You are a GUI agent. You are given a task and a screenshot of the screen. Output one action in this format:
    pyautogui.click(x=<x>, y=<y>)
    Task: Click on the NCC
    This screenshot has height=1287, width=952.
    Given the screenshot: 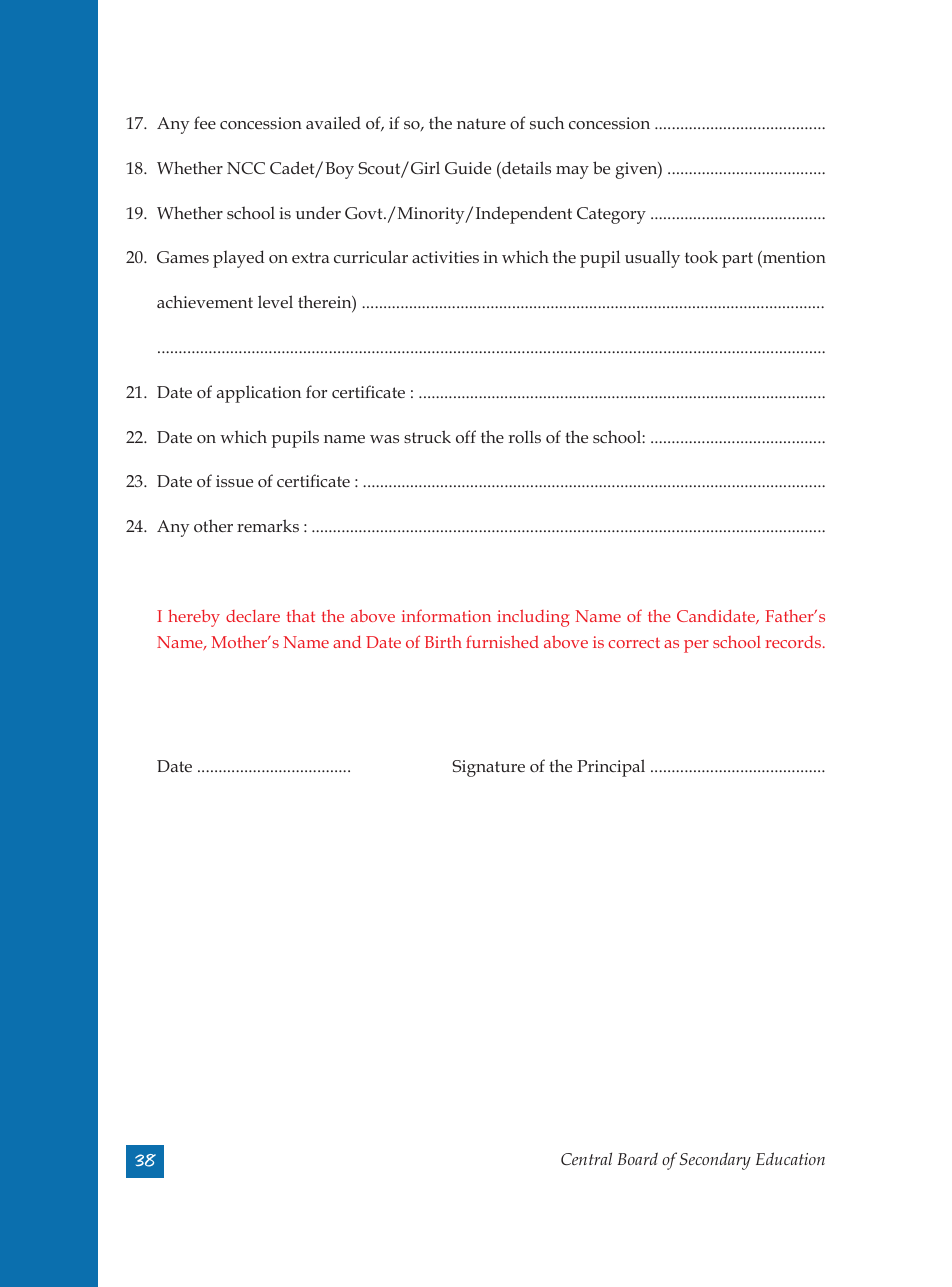 What is the action you would take?
    pyautogui.click(x=246, y=168)
